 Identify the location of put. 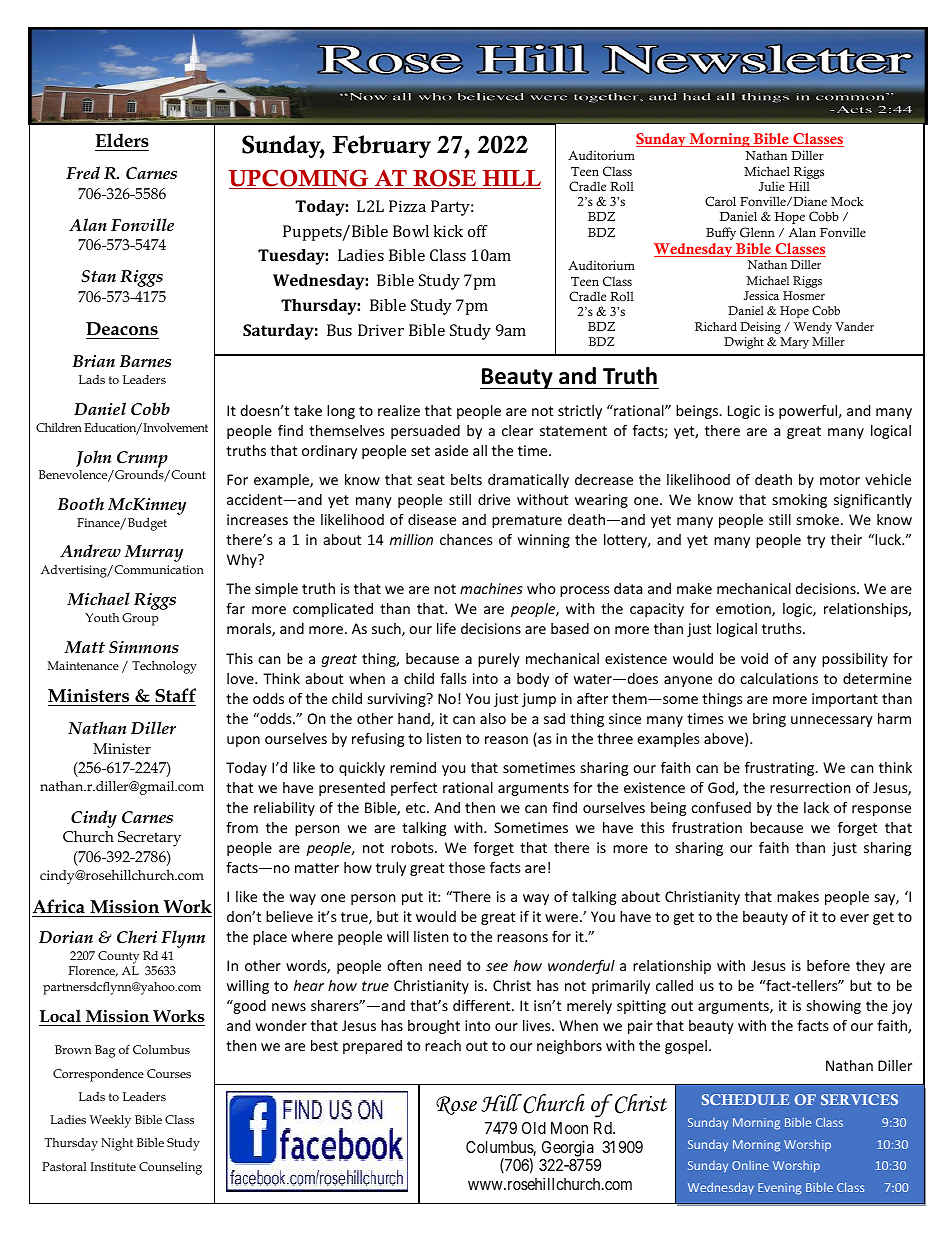
(412, 898).
